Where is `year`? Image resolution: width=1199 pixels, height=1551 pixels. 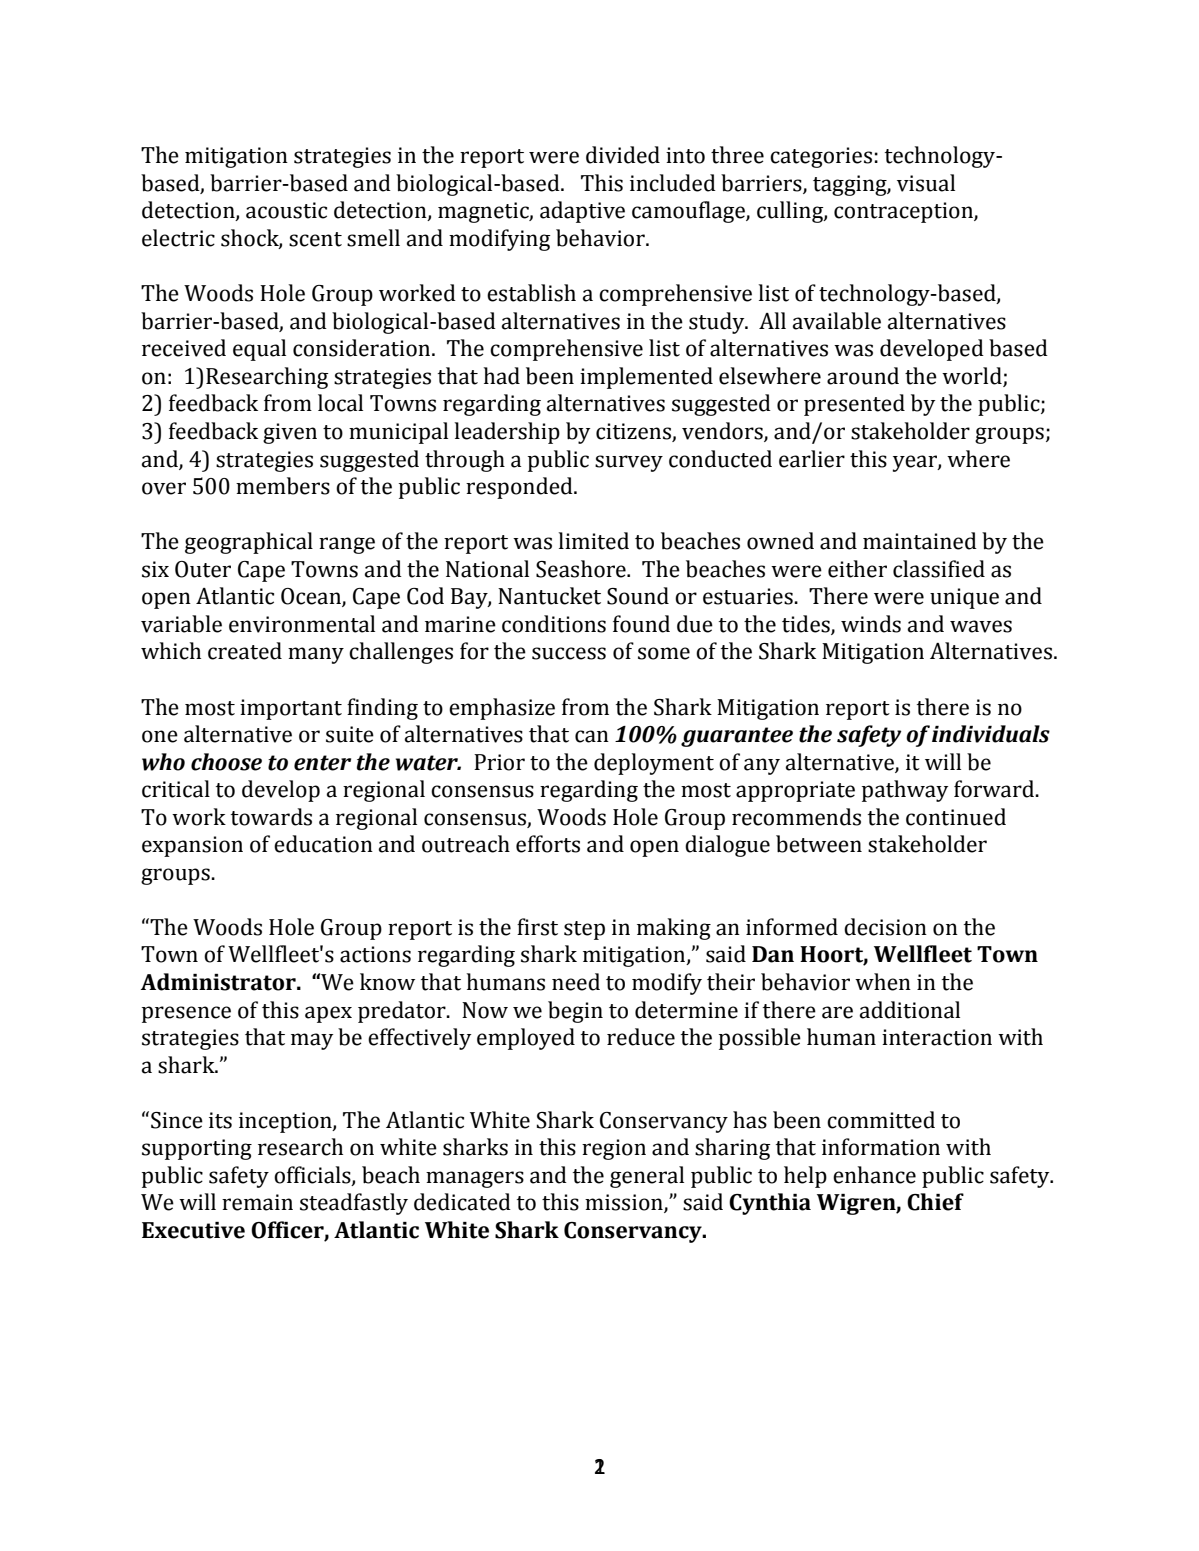
year is located at coordinates (916, 463).
